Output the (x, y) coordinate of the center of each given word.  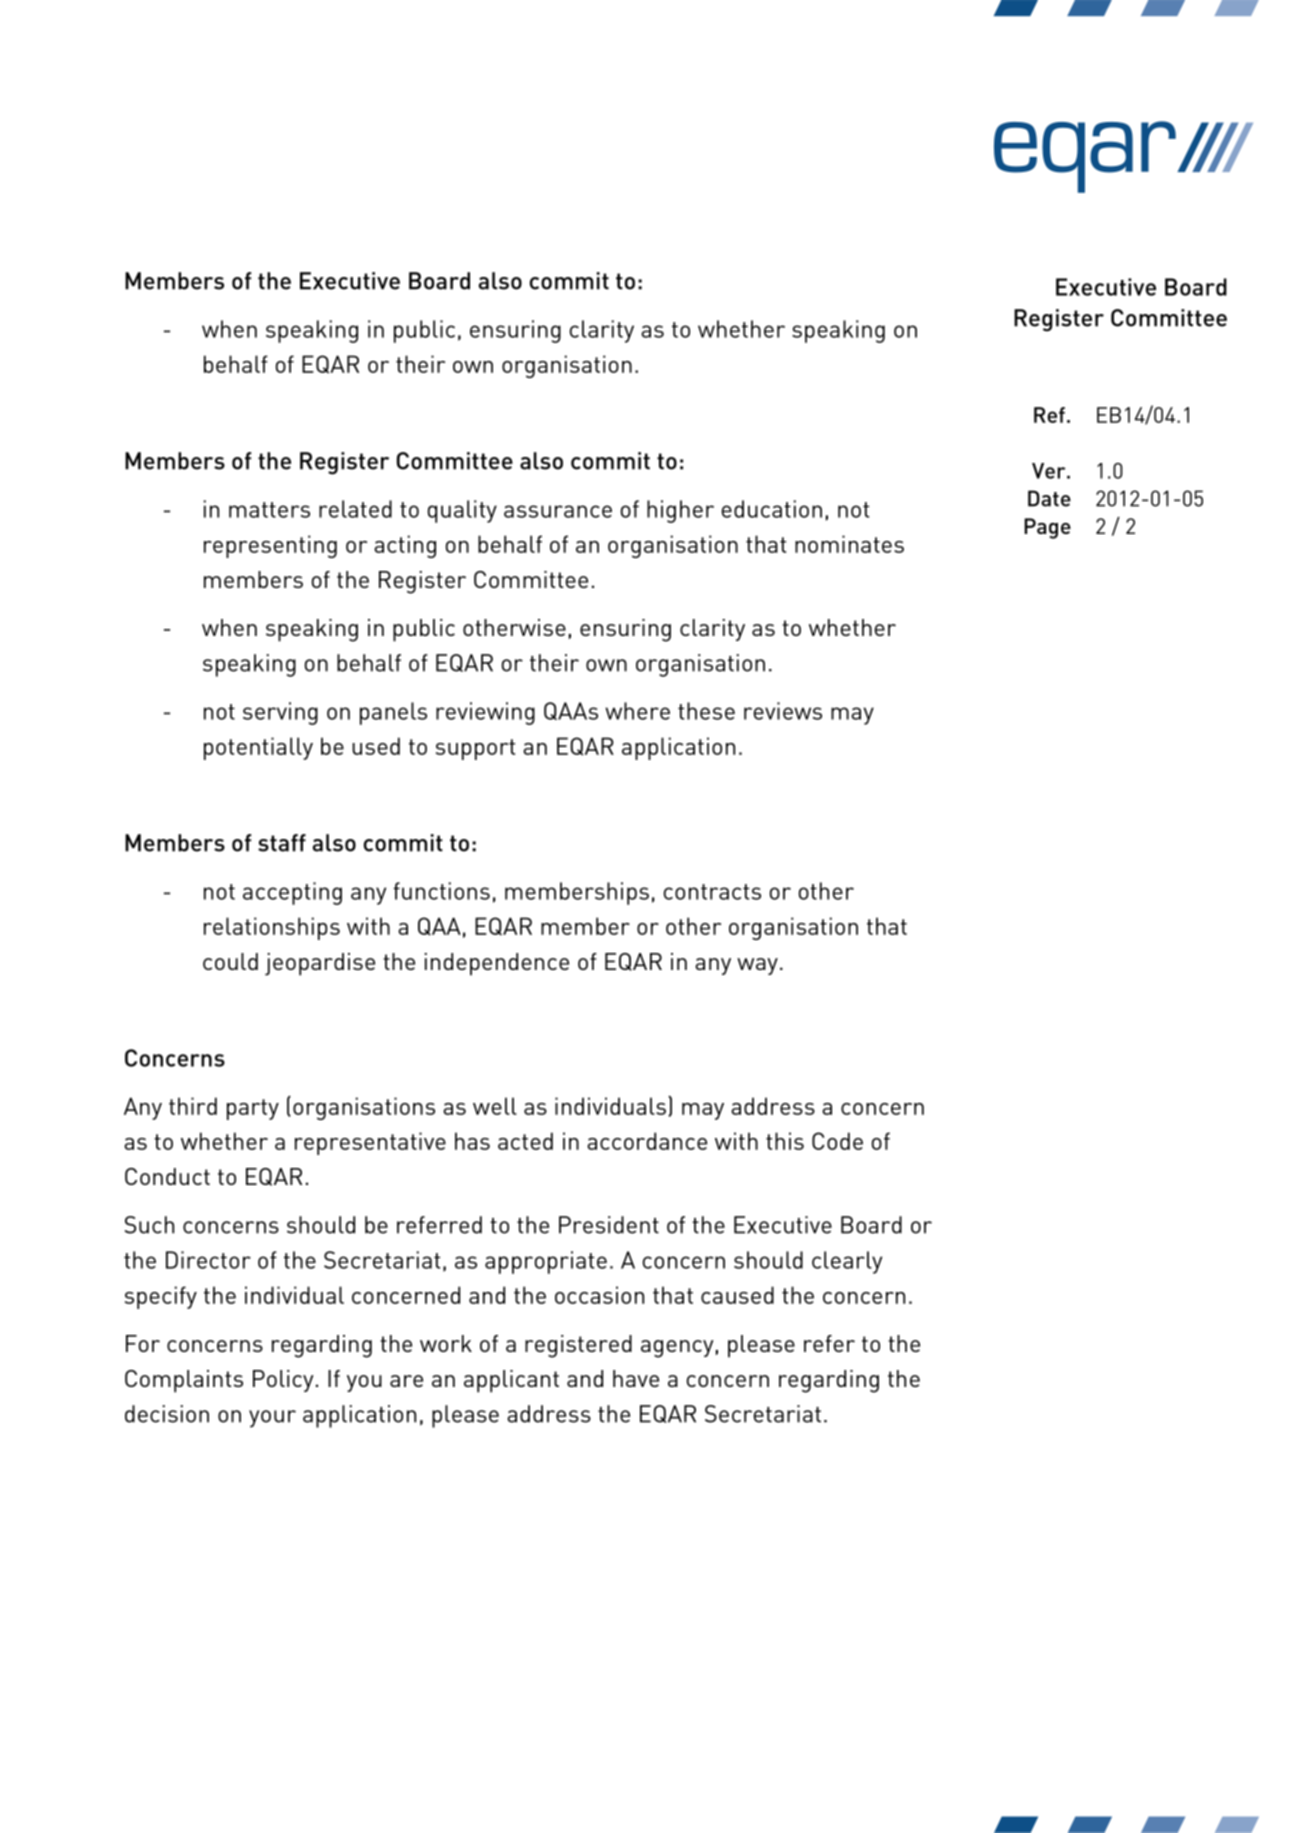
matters (269, 510)
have (636, 1378)
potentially (258, 748)
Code (837, 1141)
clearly (847, 1262)
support (475, 749)
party (253, 1109)
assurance (558, 511)
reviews (783, 711)
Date (1049, 498)
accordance (647, 1141)
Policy (283, 1381)
